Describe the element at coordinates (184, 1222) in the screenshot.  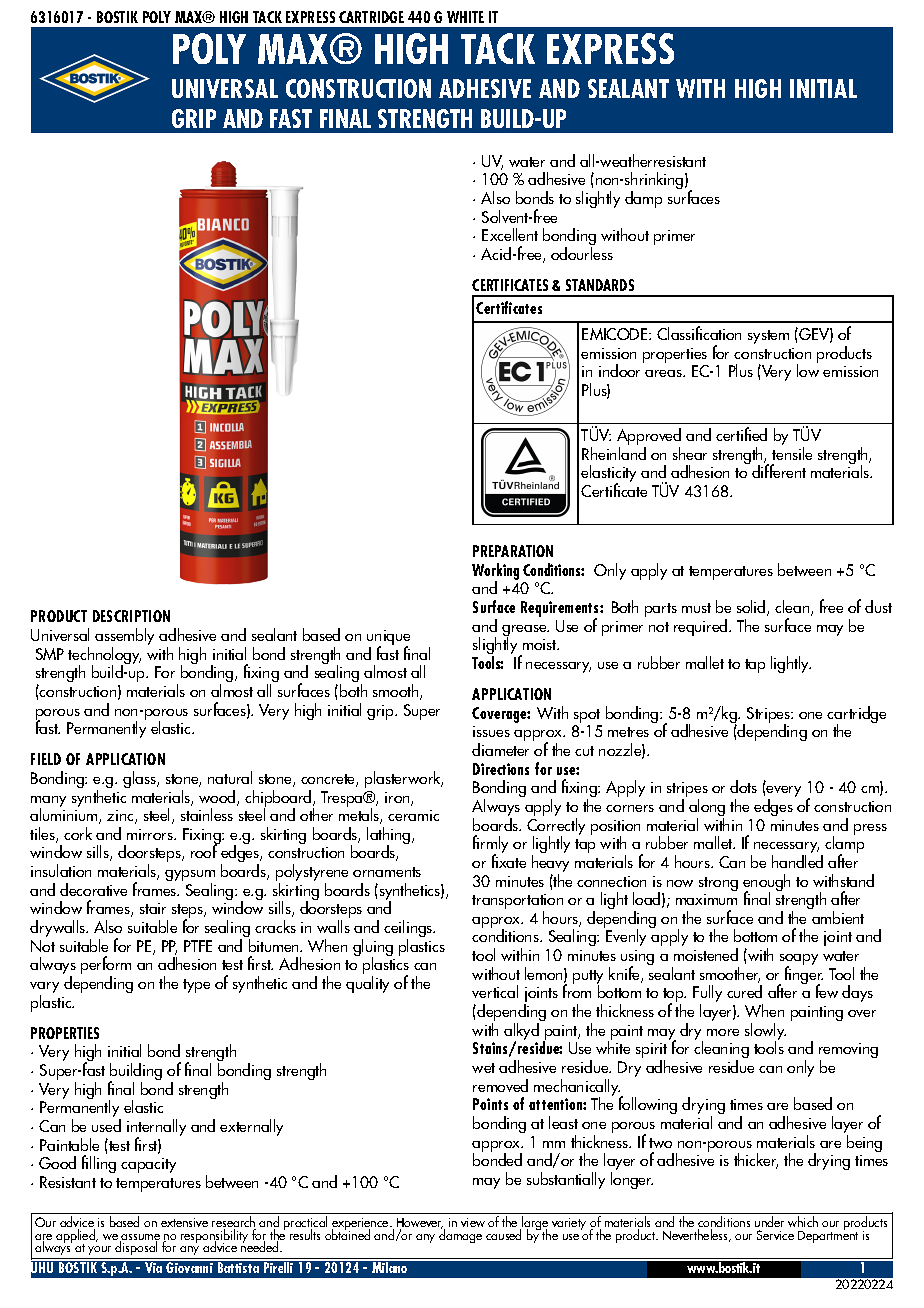
I see `extensive` at that location.
